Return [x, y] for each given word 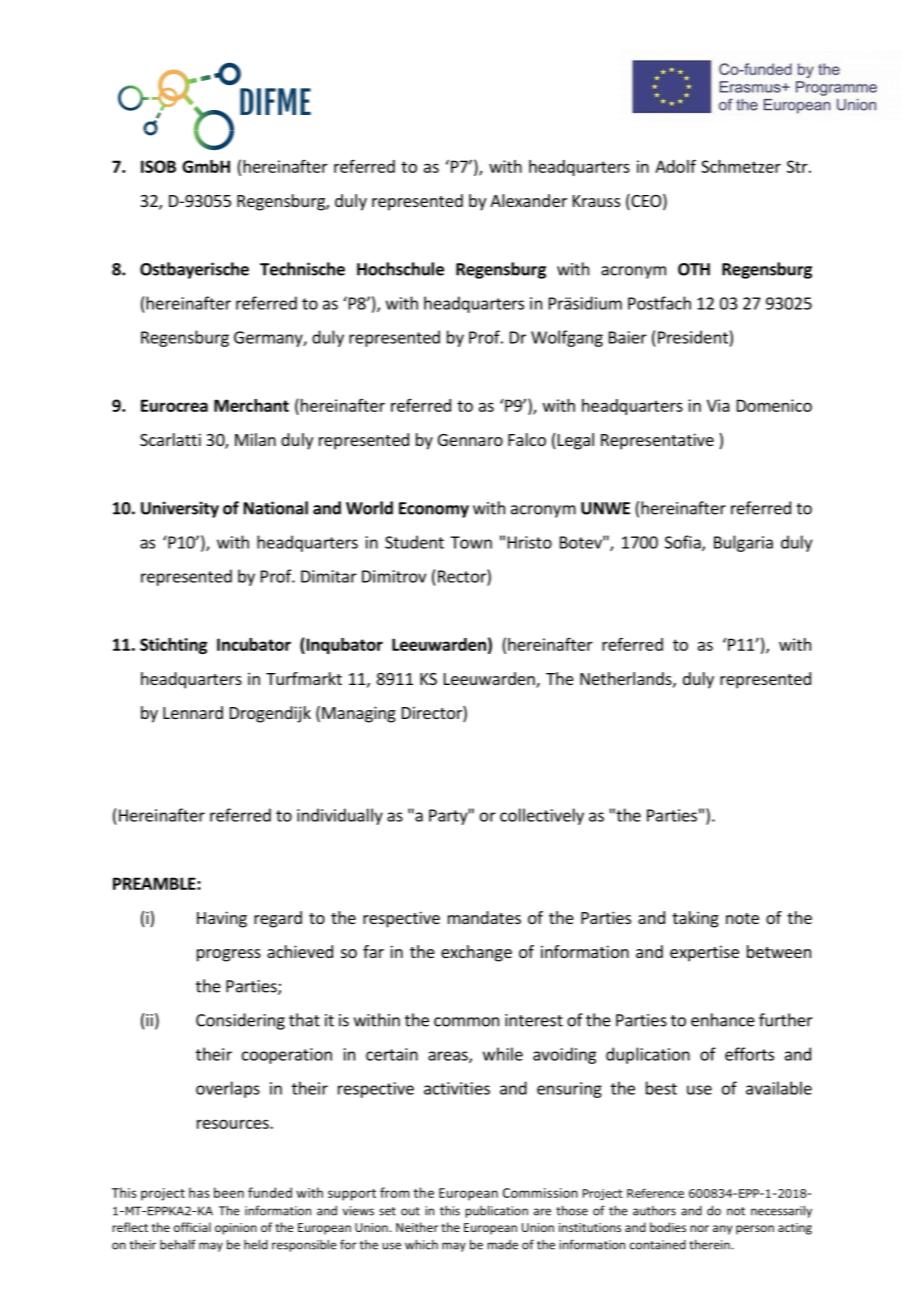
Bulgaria [743, 543]
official [192, 1227]
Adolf [675, 166]
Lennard [193, 712]
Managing [359, 714]
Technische [302, 269]
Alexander [528, 200]
